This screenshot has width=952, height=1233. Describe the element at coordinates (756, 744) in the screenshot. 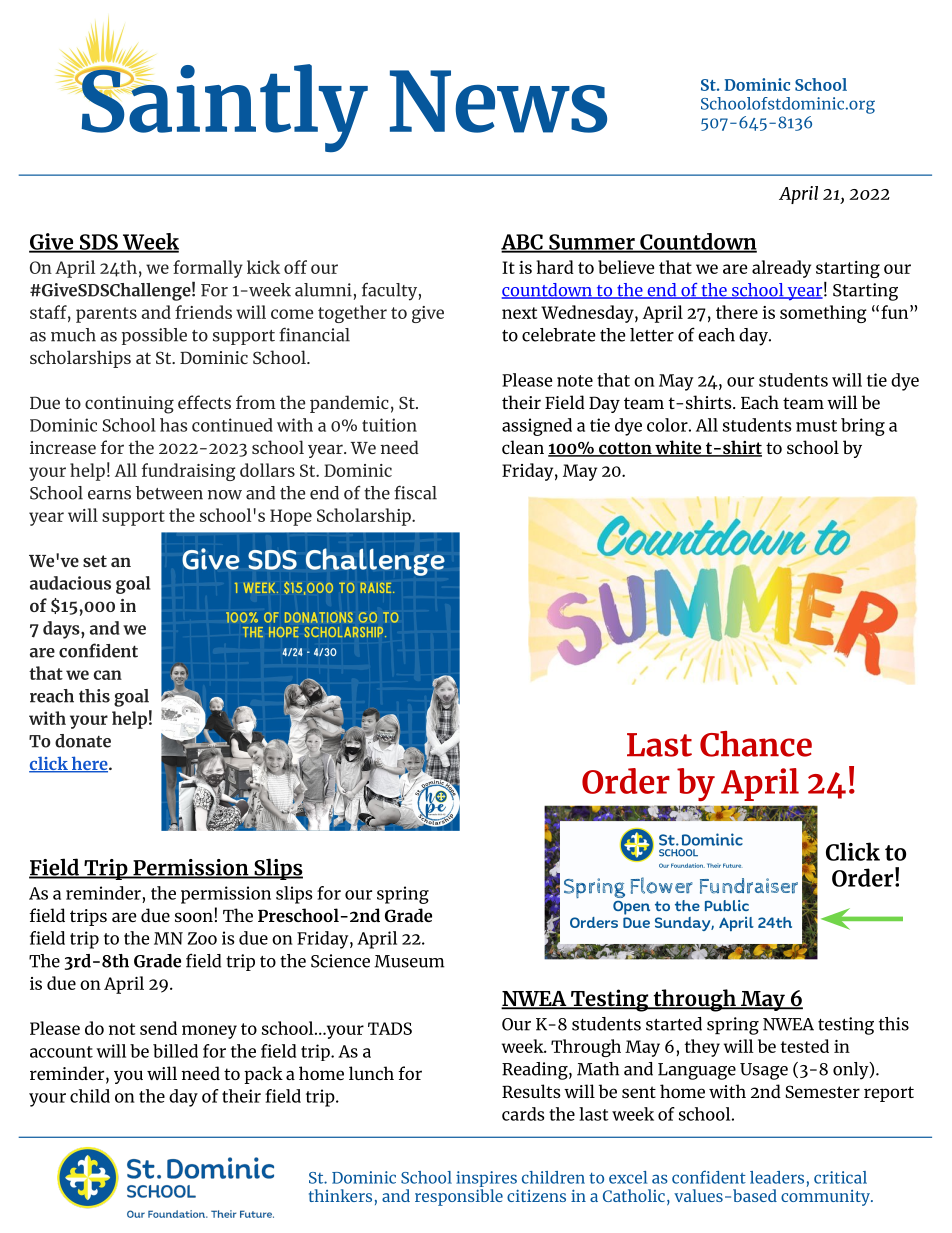

I see `Chance` at that location.
